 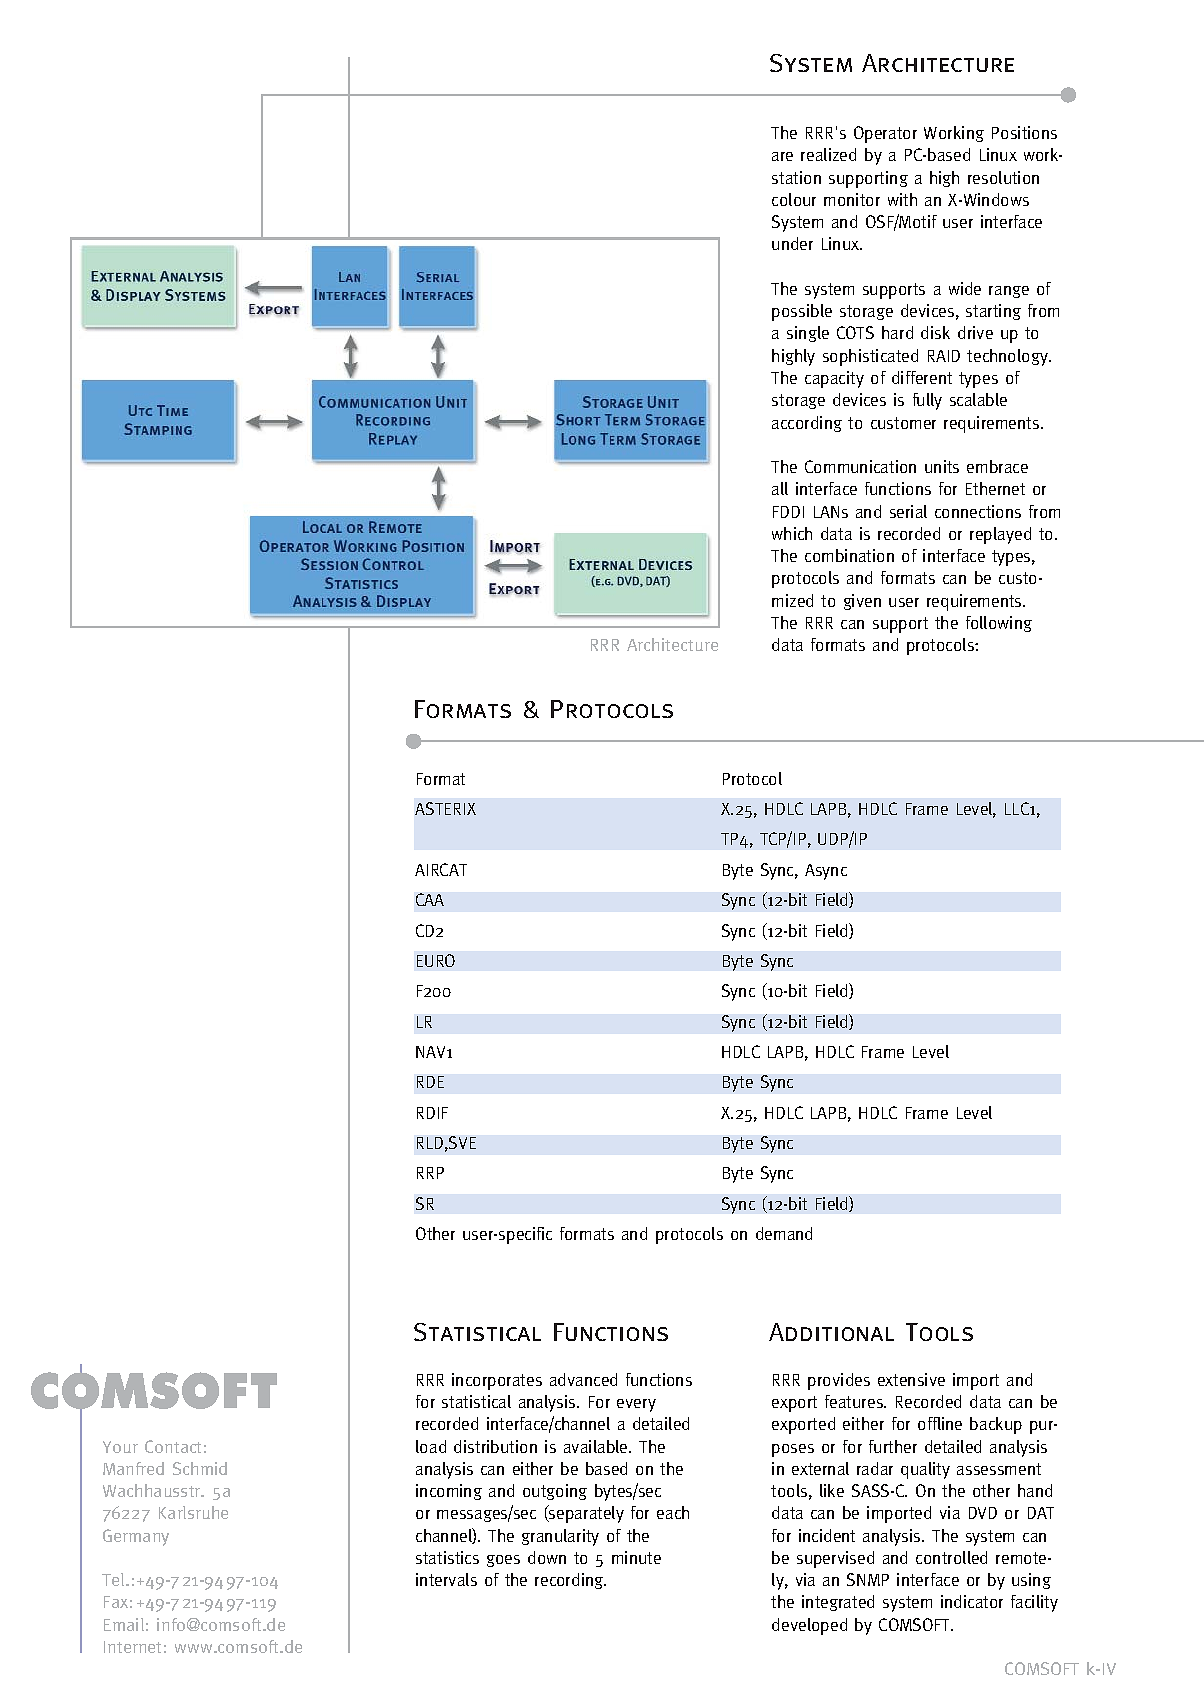 I want to click on following, so click(x=999, y=624).
